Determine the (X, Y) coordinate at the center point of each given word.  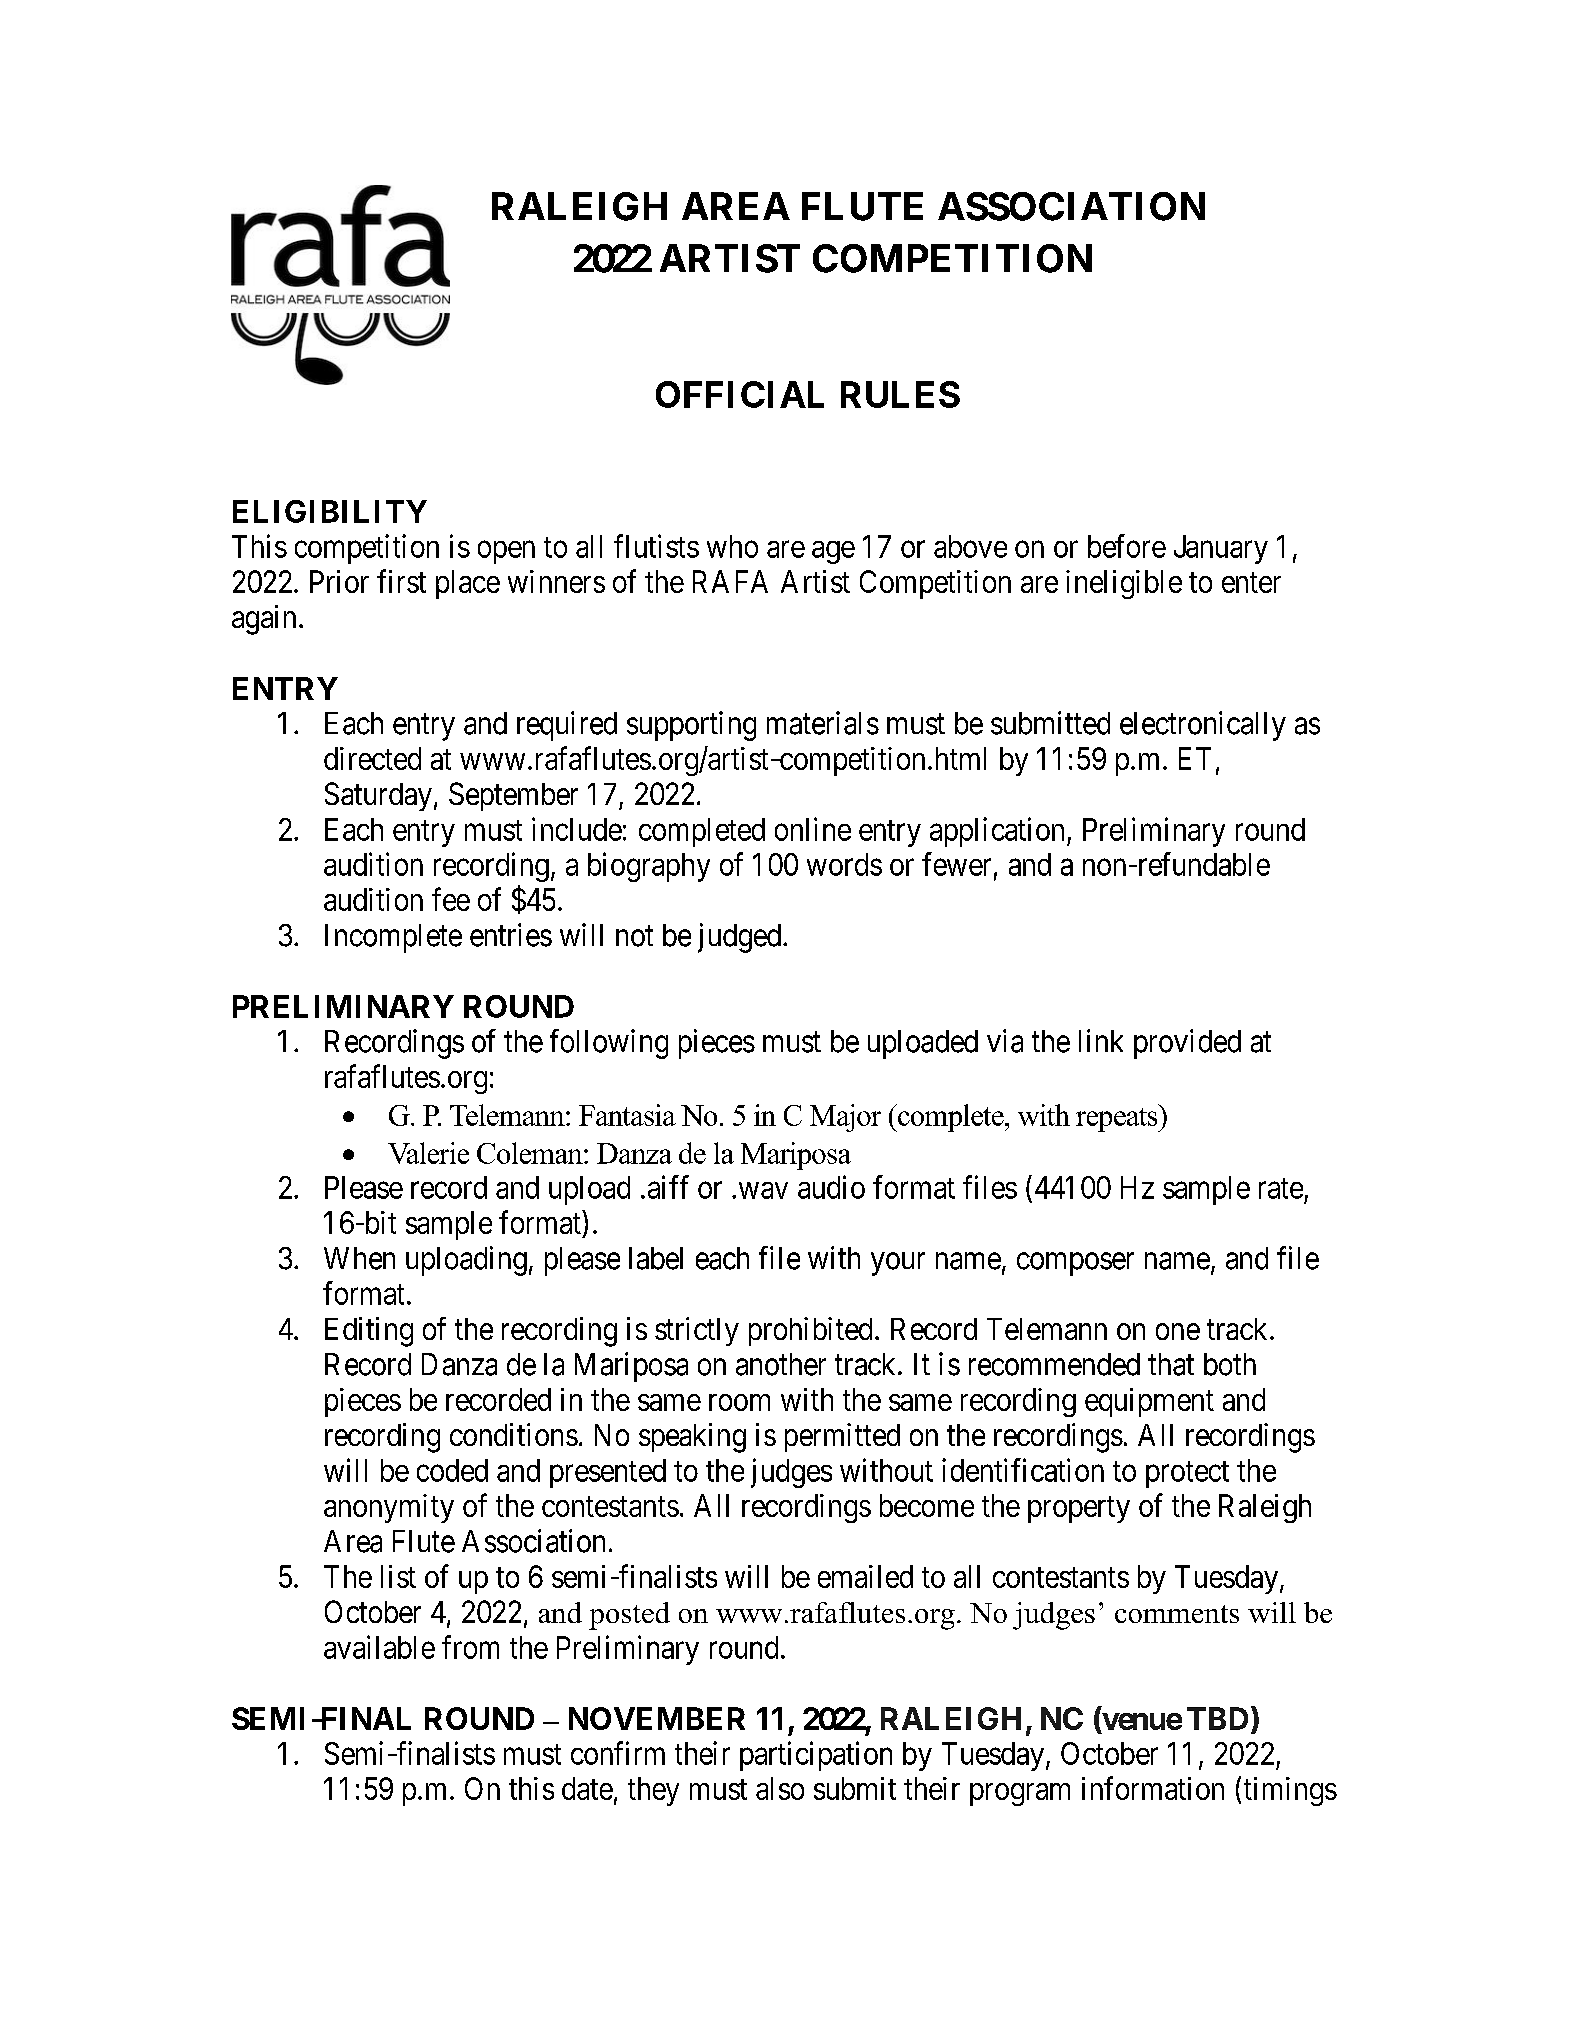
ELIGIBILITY (330, 511)
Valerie (428, 1153)
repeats (1118, 1118)
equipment (1149, 1402)
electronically (1203, 726)
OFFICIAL (740, 394)
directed (372, 758)
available (379, 1647)
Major (845, 1118)
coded (452, 1470)
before (1127, 546)
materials (823, 723)
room (739, 1402)
